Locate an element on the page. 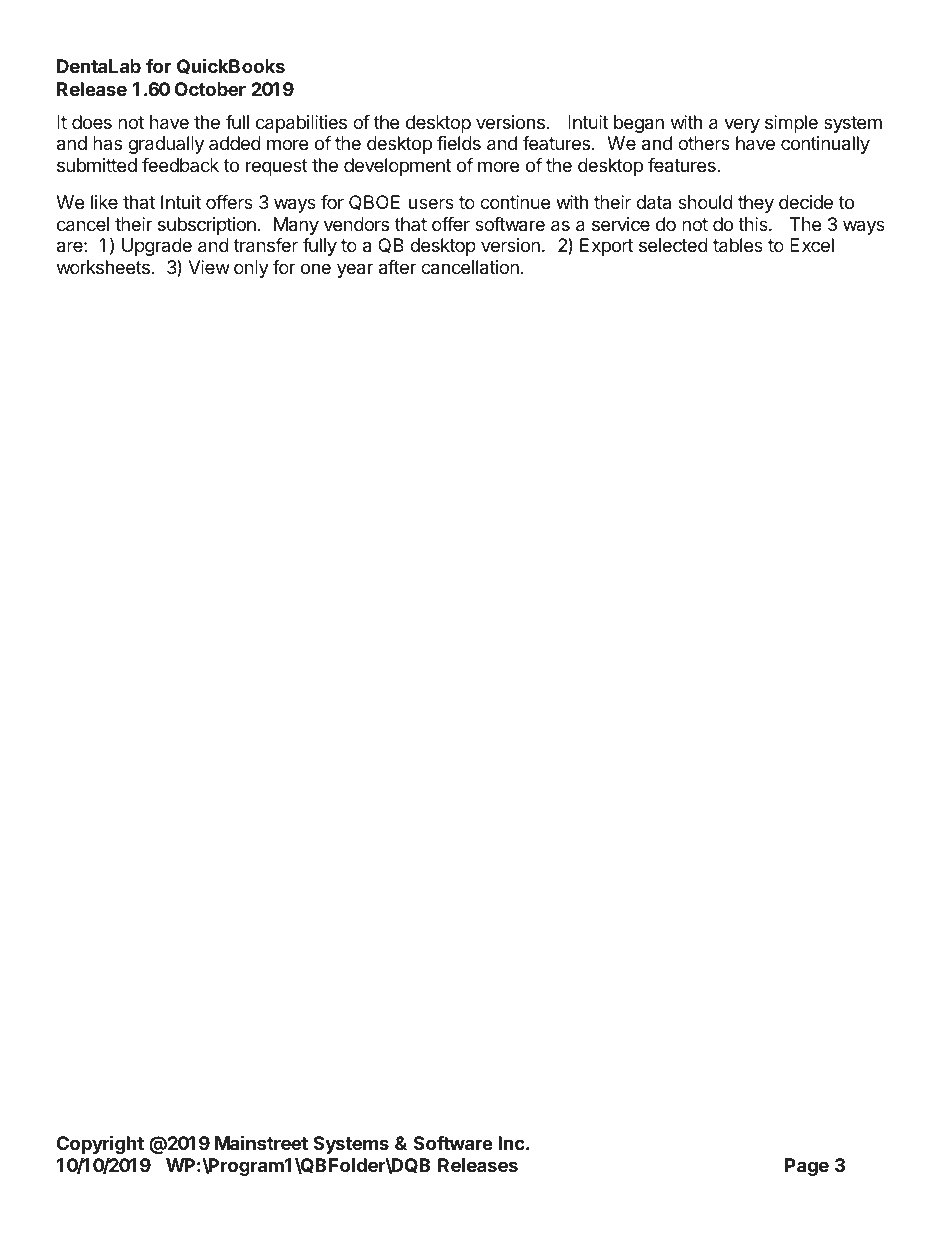  worksheets is located at coordinates (103, 267).
